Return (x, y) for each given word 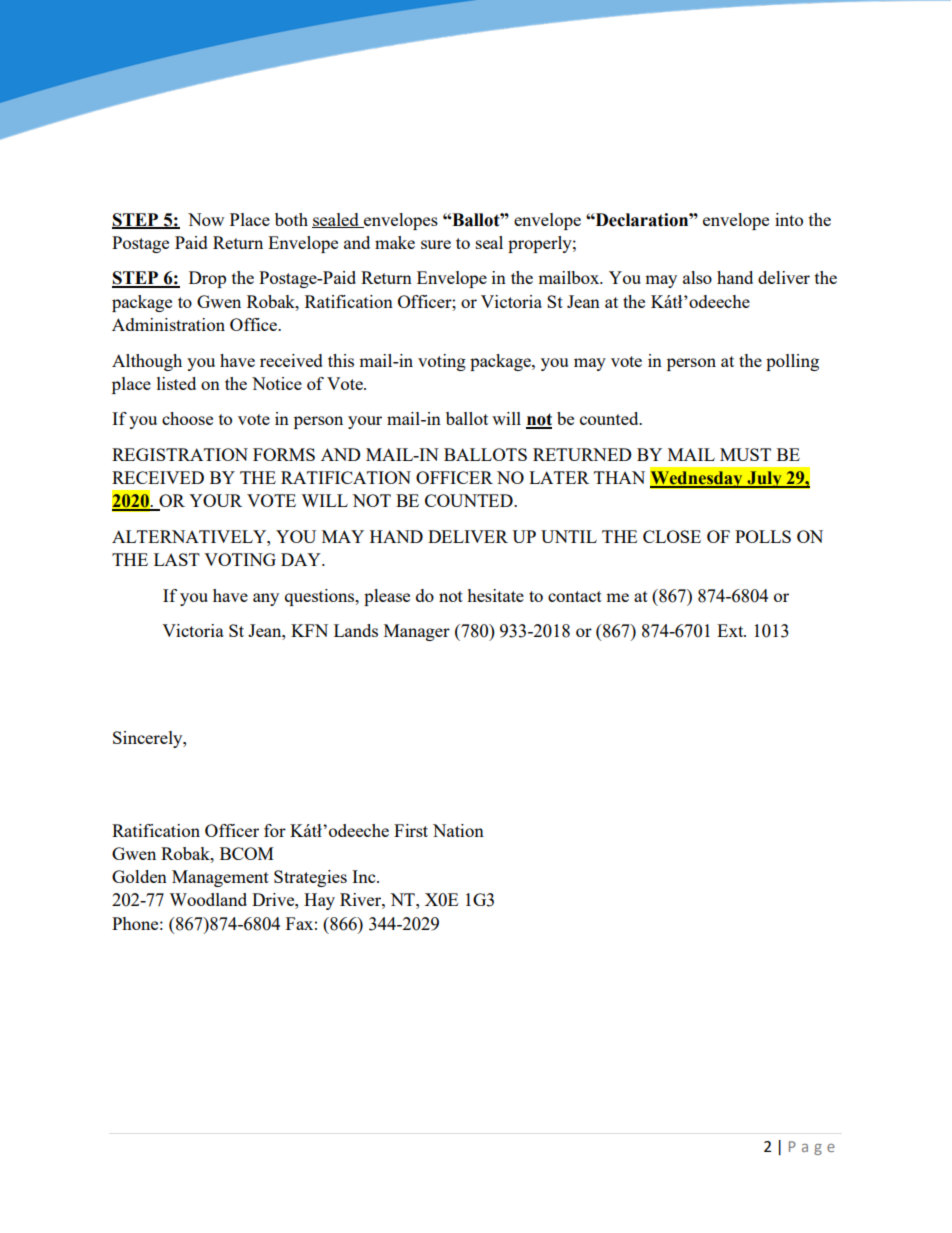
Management (220, 878)
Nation (458, 830)
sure (436, 244)
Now (206, 219)
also (697, 277)
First (411, 830)
